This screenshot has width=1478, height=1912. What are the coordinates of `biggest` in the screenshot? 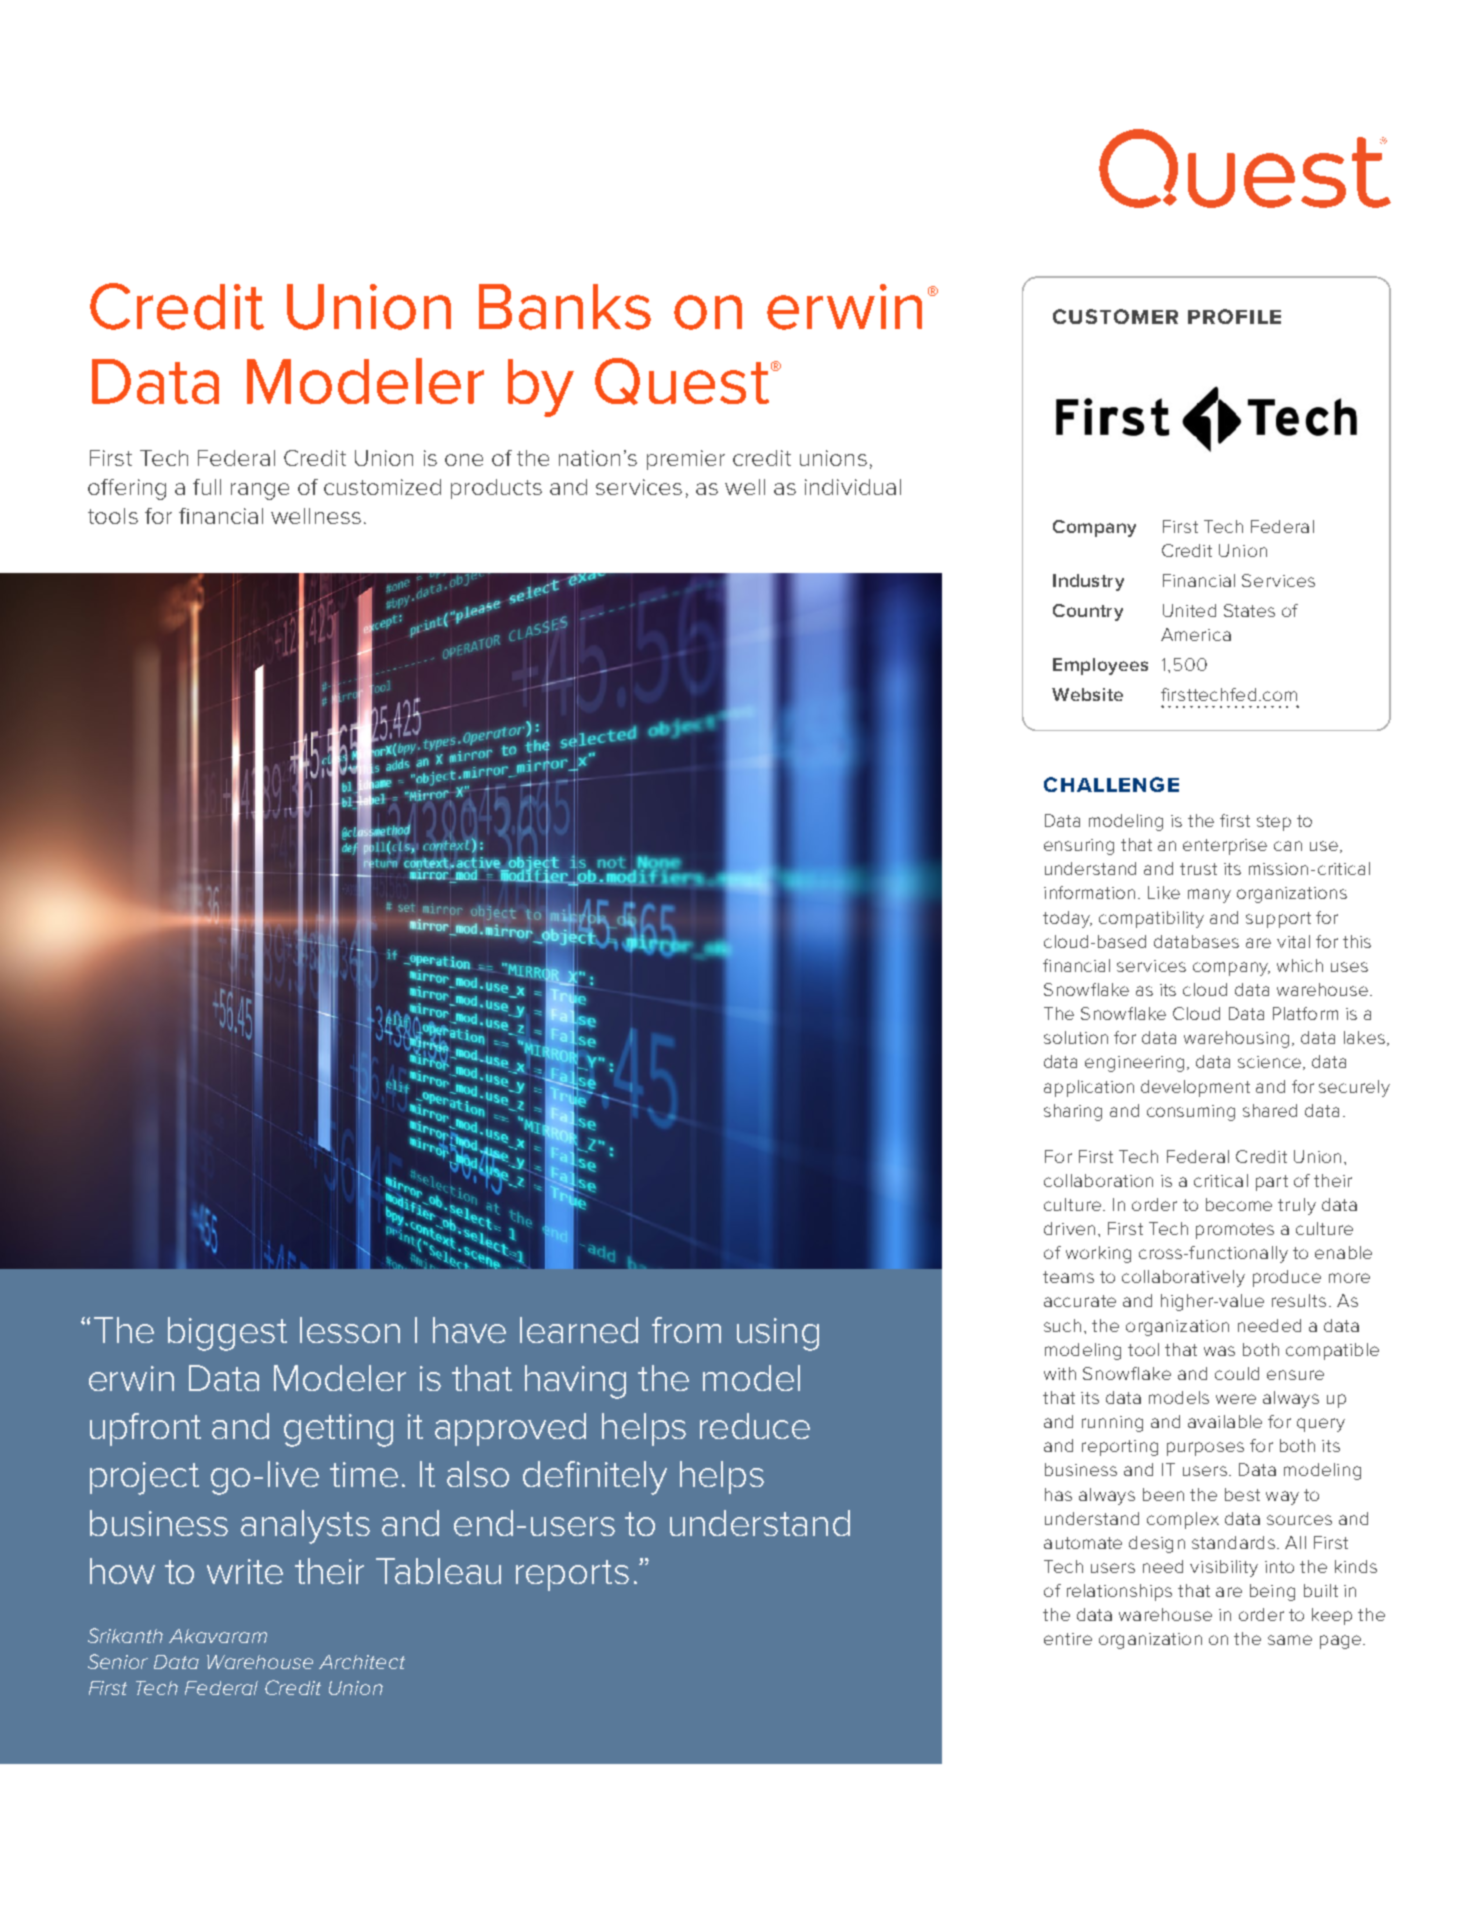 It's located at (227, 1334).
